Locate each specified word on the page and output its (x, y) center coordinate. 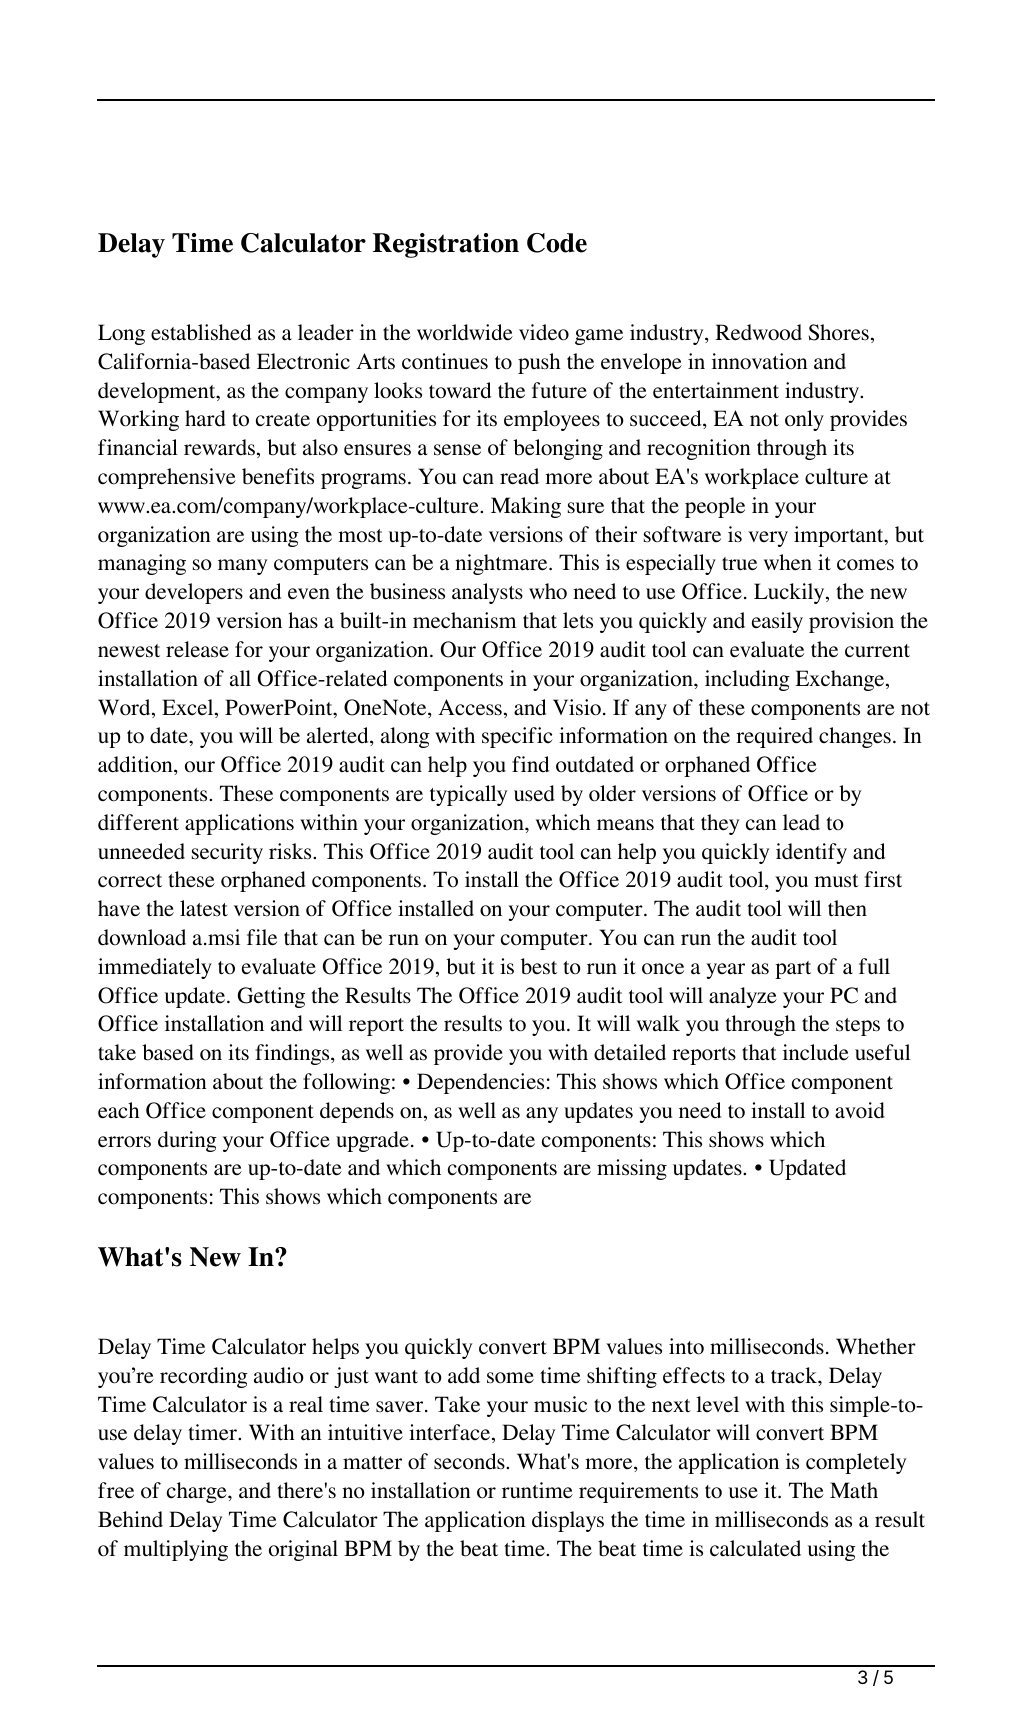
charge (198, 1492)
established (201, 332)
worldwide (465, 332)
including (747, 680)
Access (470, 707)
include (816, 1052)
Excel (189, 708)
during (187, 1141)
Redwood (759, 332)
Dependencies (480, 1083)
